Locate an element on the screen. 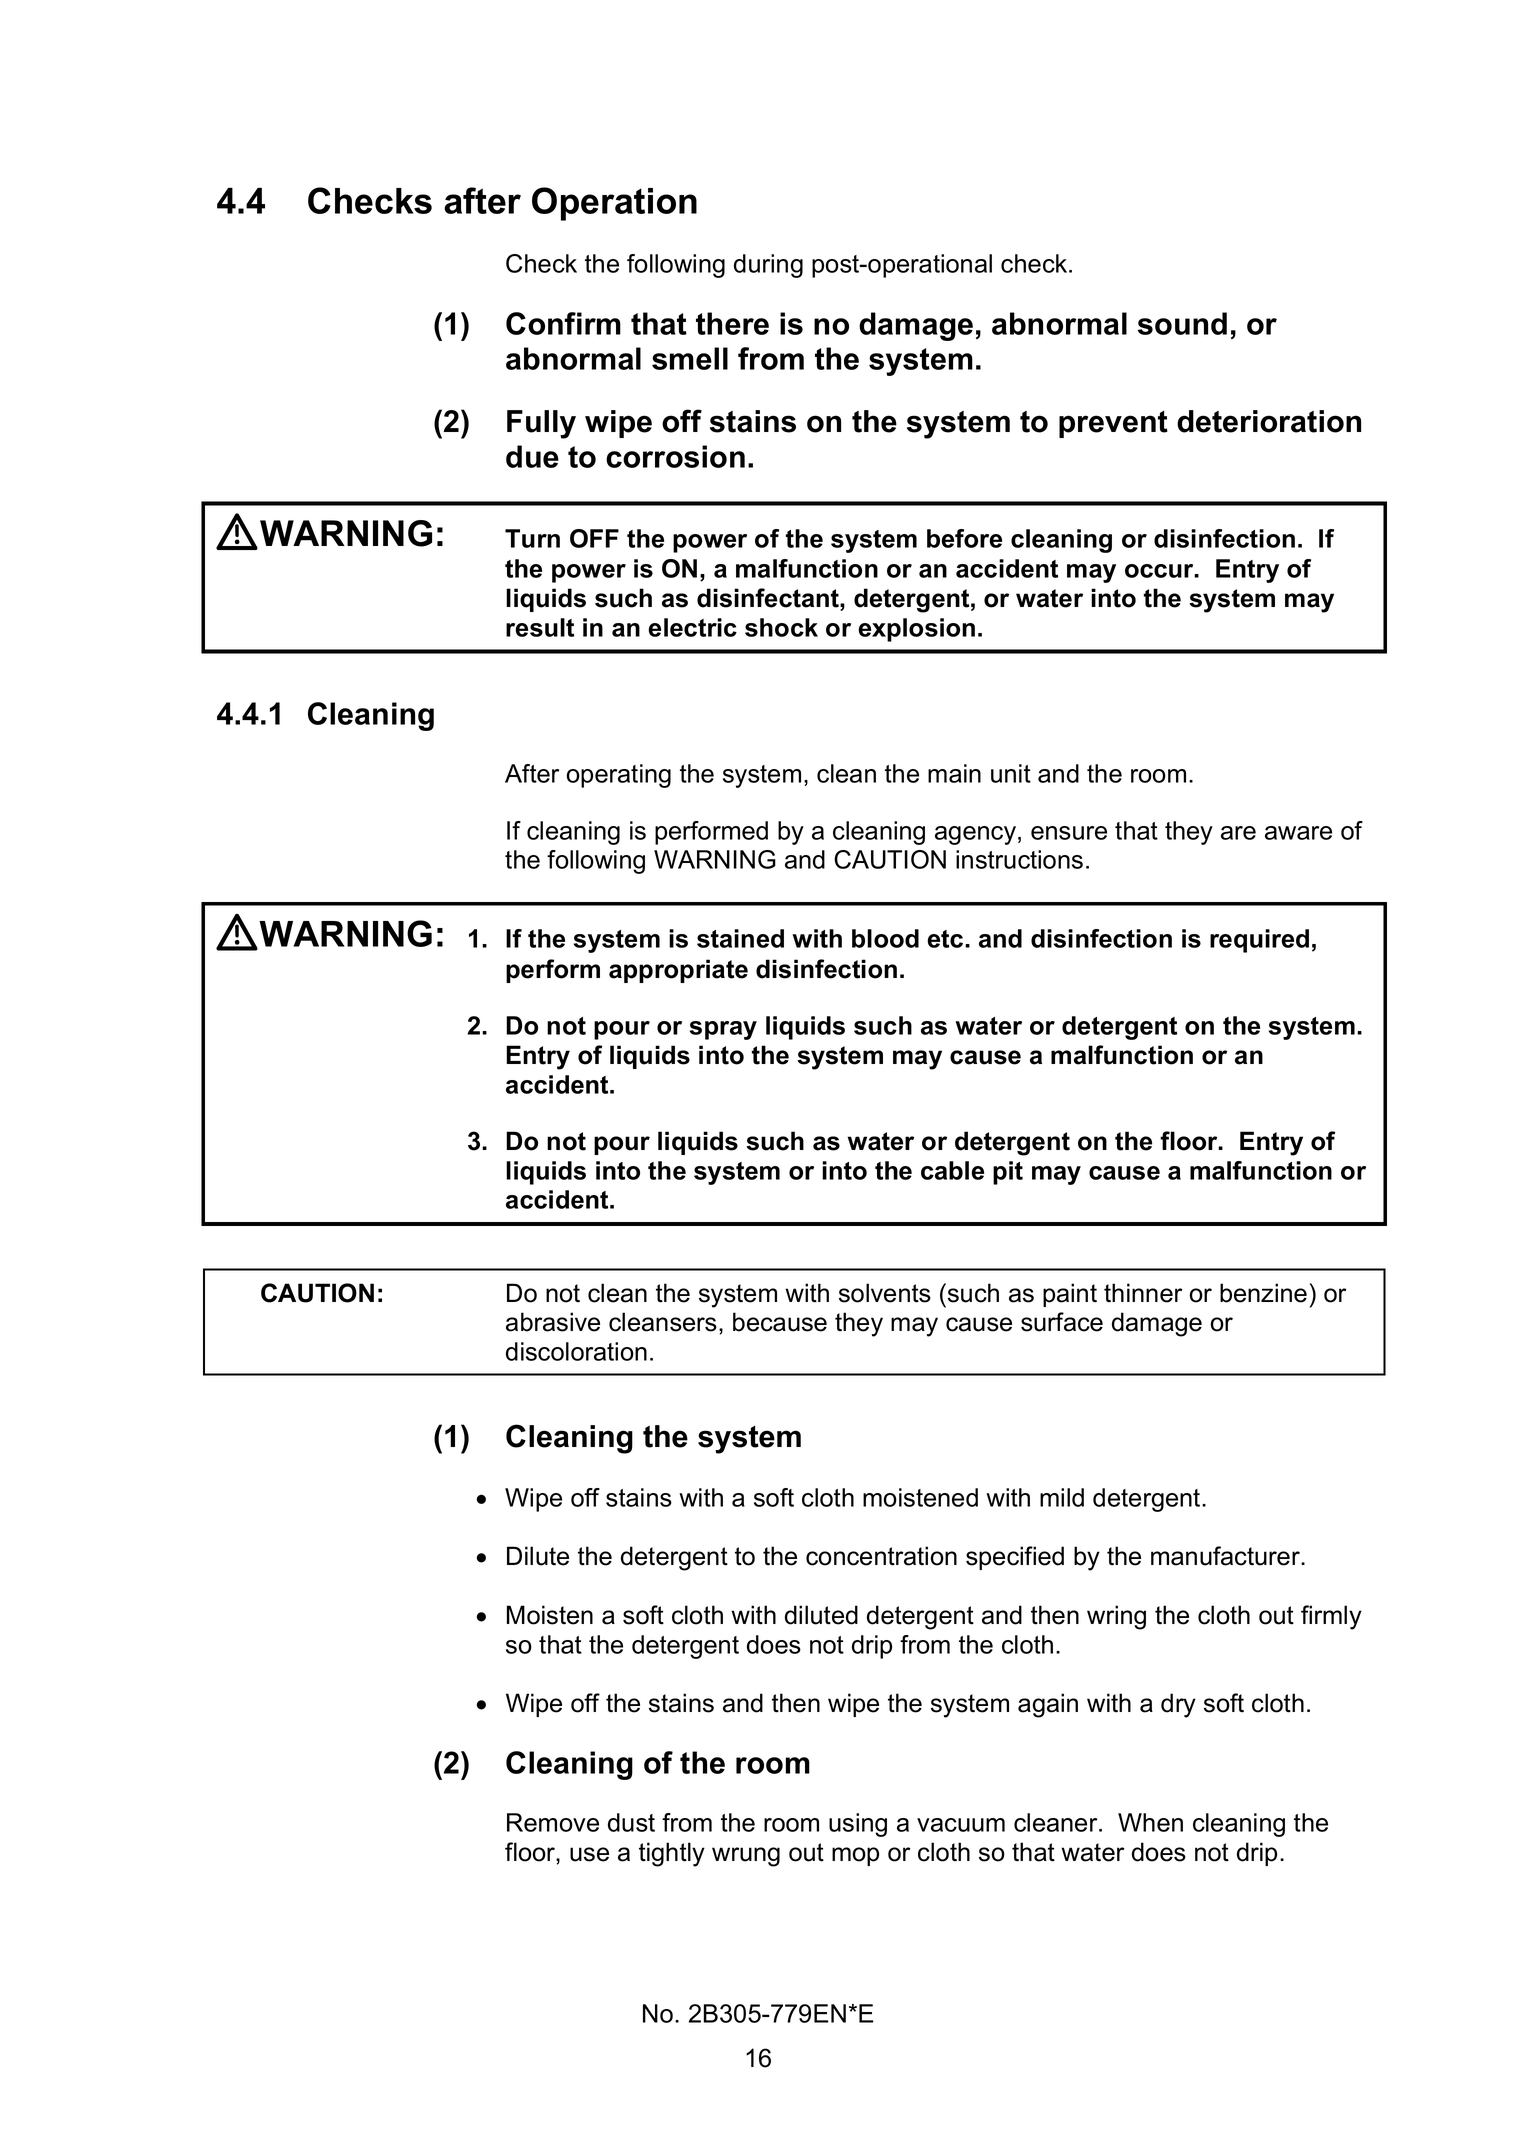 The width and height of the screenshot is (1516, 2145). spray is located at coordinates (723, 1030).
